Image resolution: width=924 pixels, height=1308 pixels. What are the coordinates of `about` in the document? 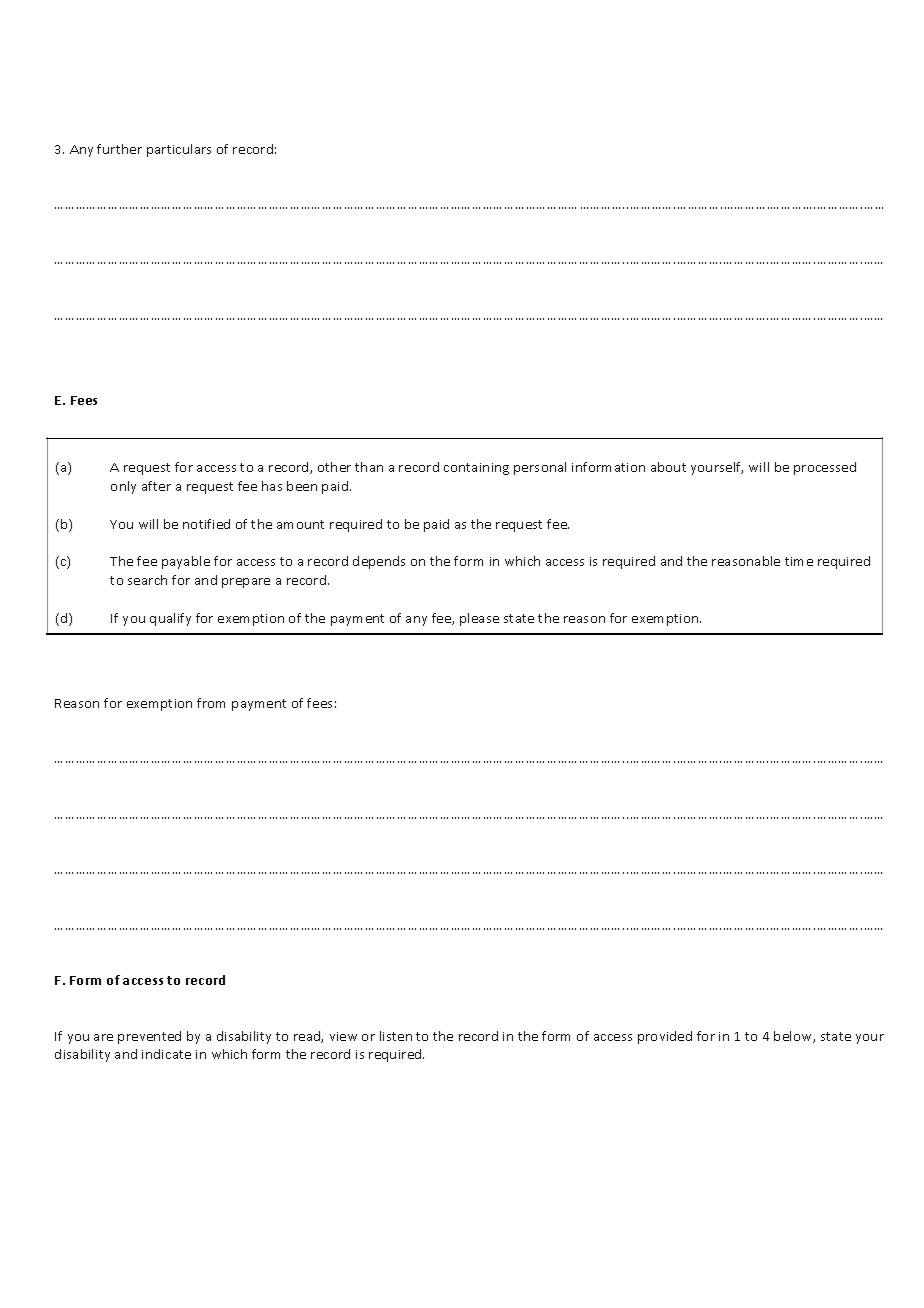 It's located at (668, 467).
